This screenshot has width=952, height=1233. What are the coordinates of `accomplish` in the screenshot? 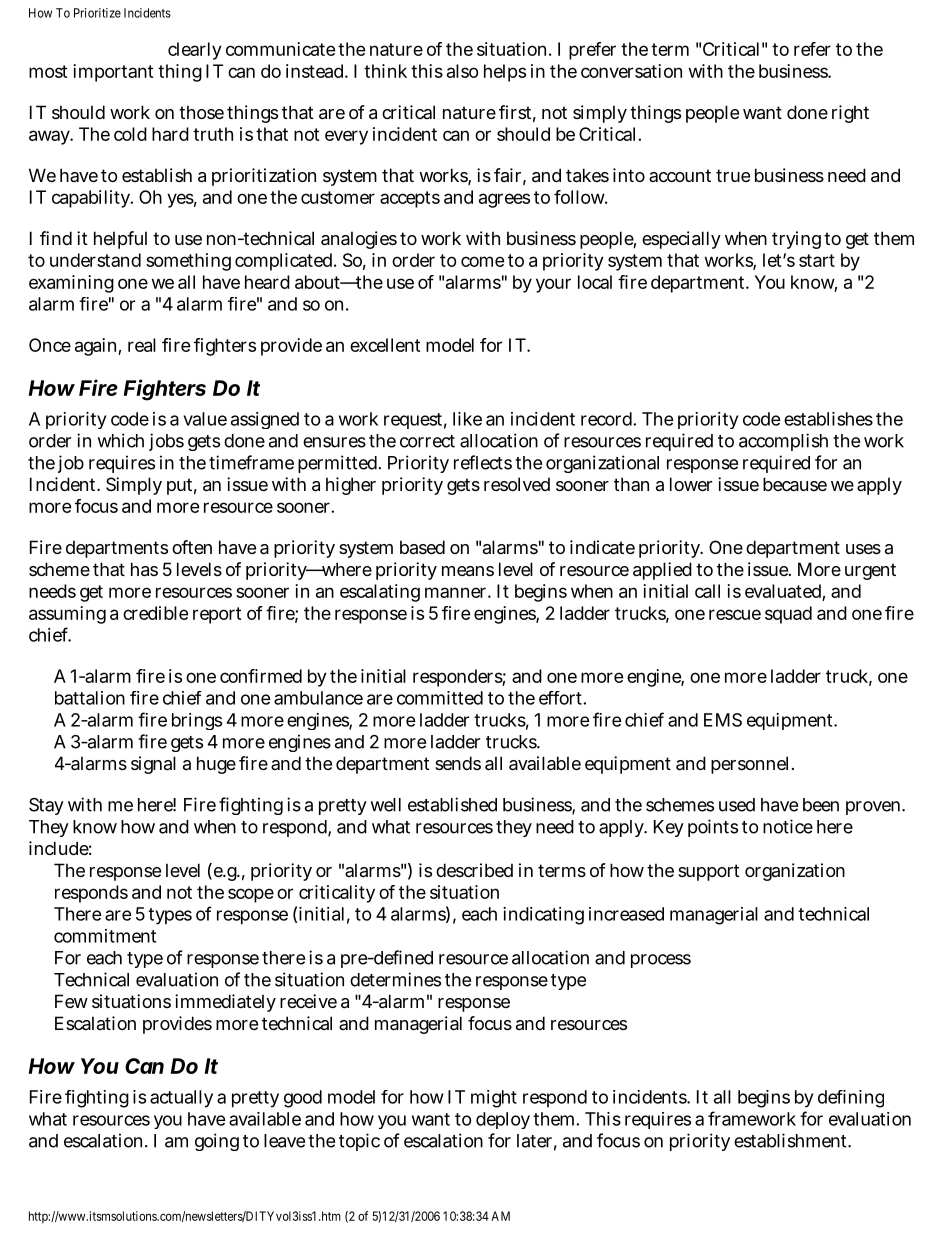 It's located at (783, 442).
